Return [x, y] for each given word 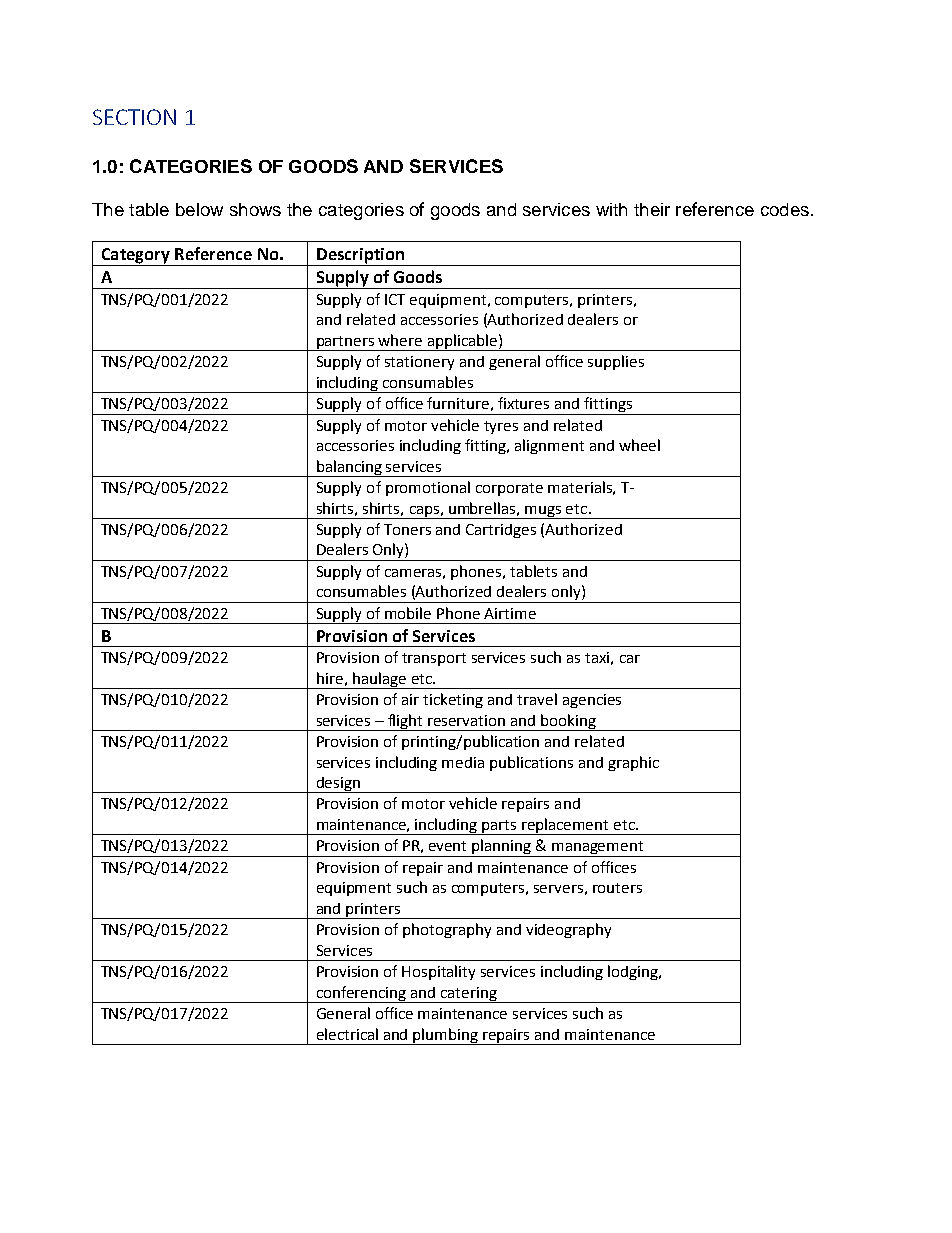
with [611, 209]
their [652, 209]
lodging [634, 972]
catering [469, 995]
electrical [347, 1034]
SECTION [134, 117]
